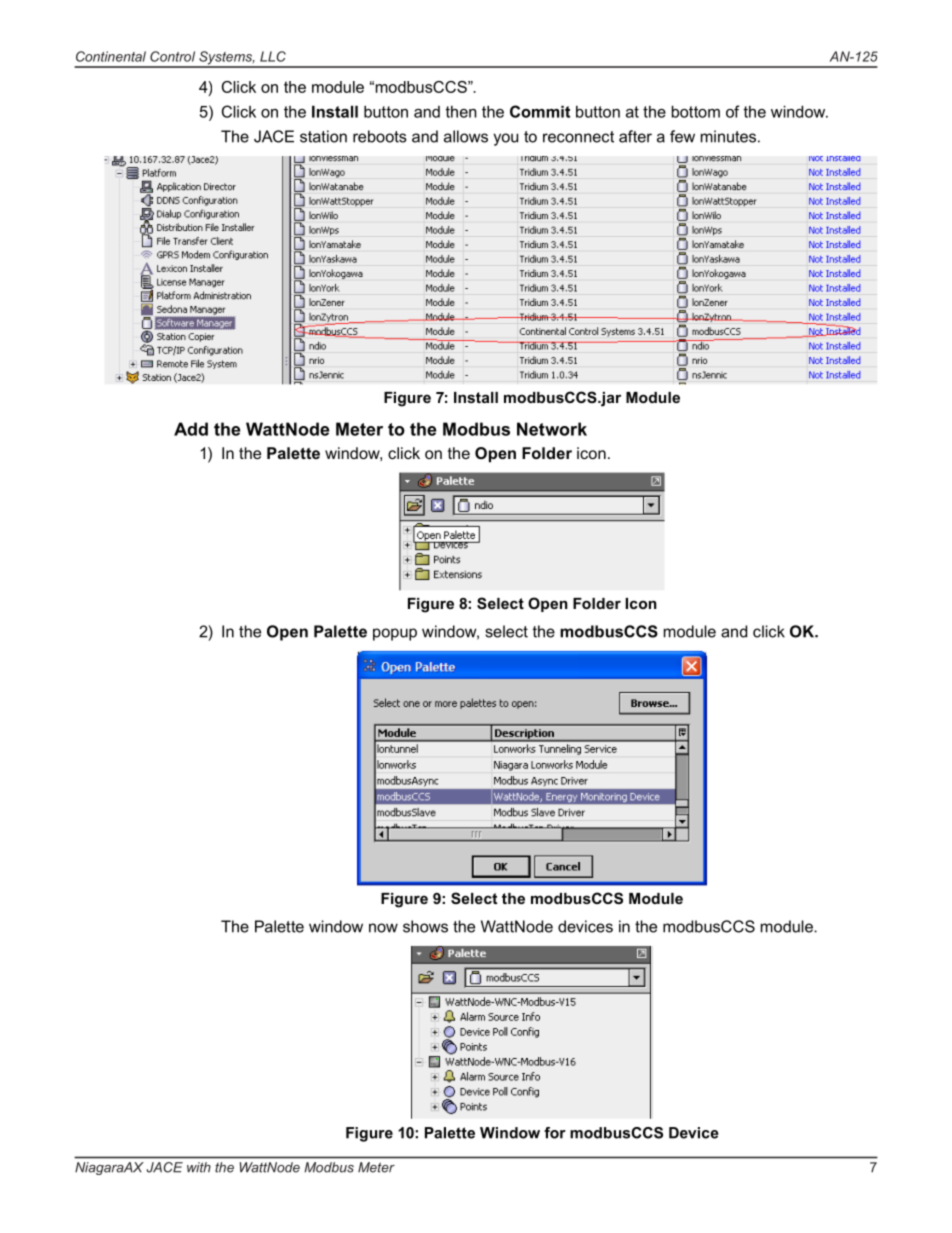 The height and width of the screenshot is (1233, 952). I want to click on after, so click(635, 136).
